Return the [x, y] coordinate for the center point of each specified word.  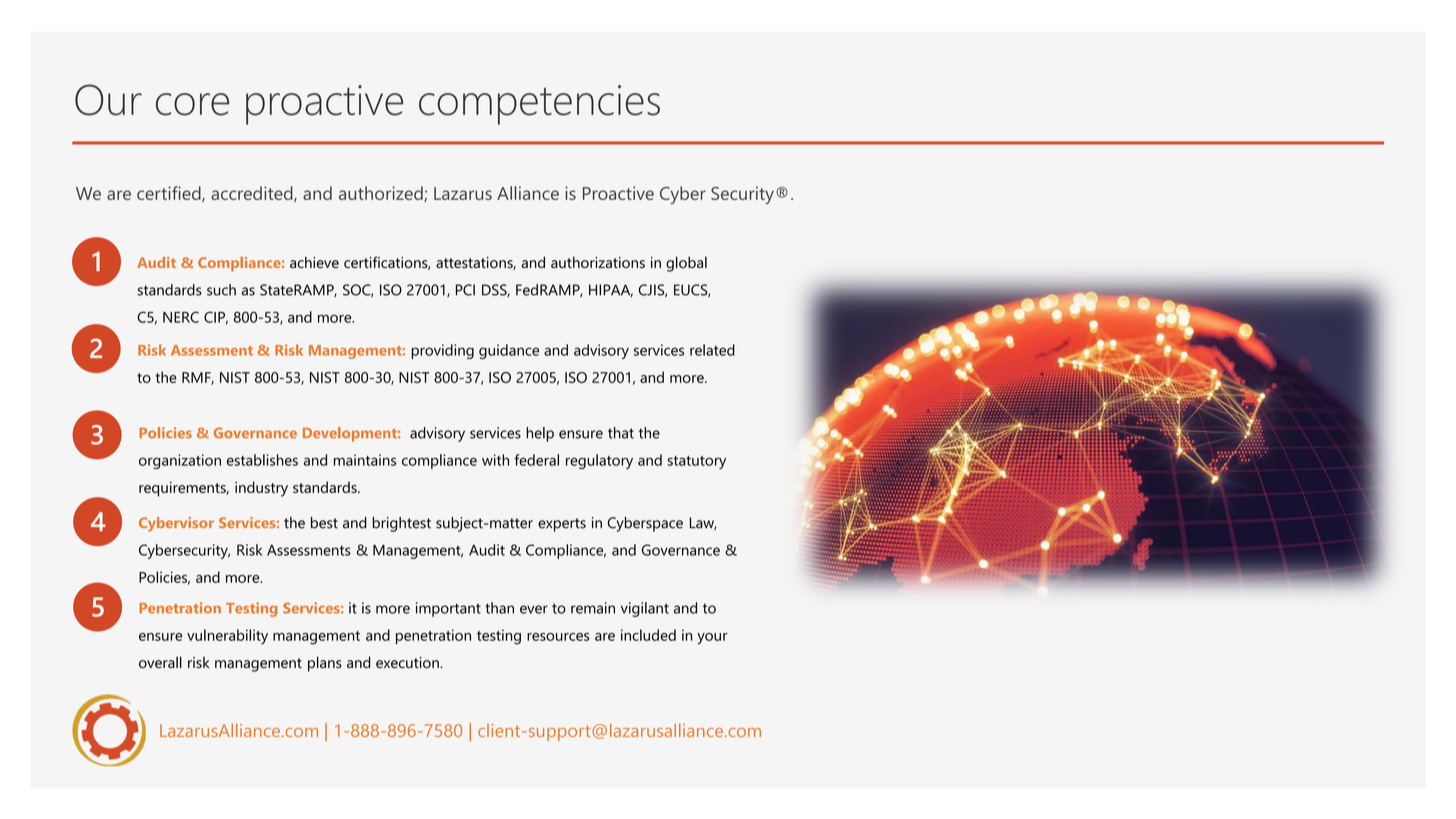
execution [408, 662]
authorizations [598, 262]
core [192, 104]
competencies [539, 105]
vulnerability [227, 637]
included [648, 635]
